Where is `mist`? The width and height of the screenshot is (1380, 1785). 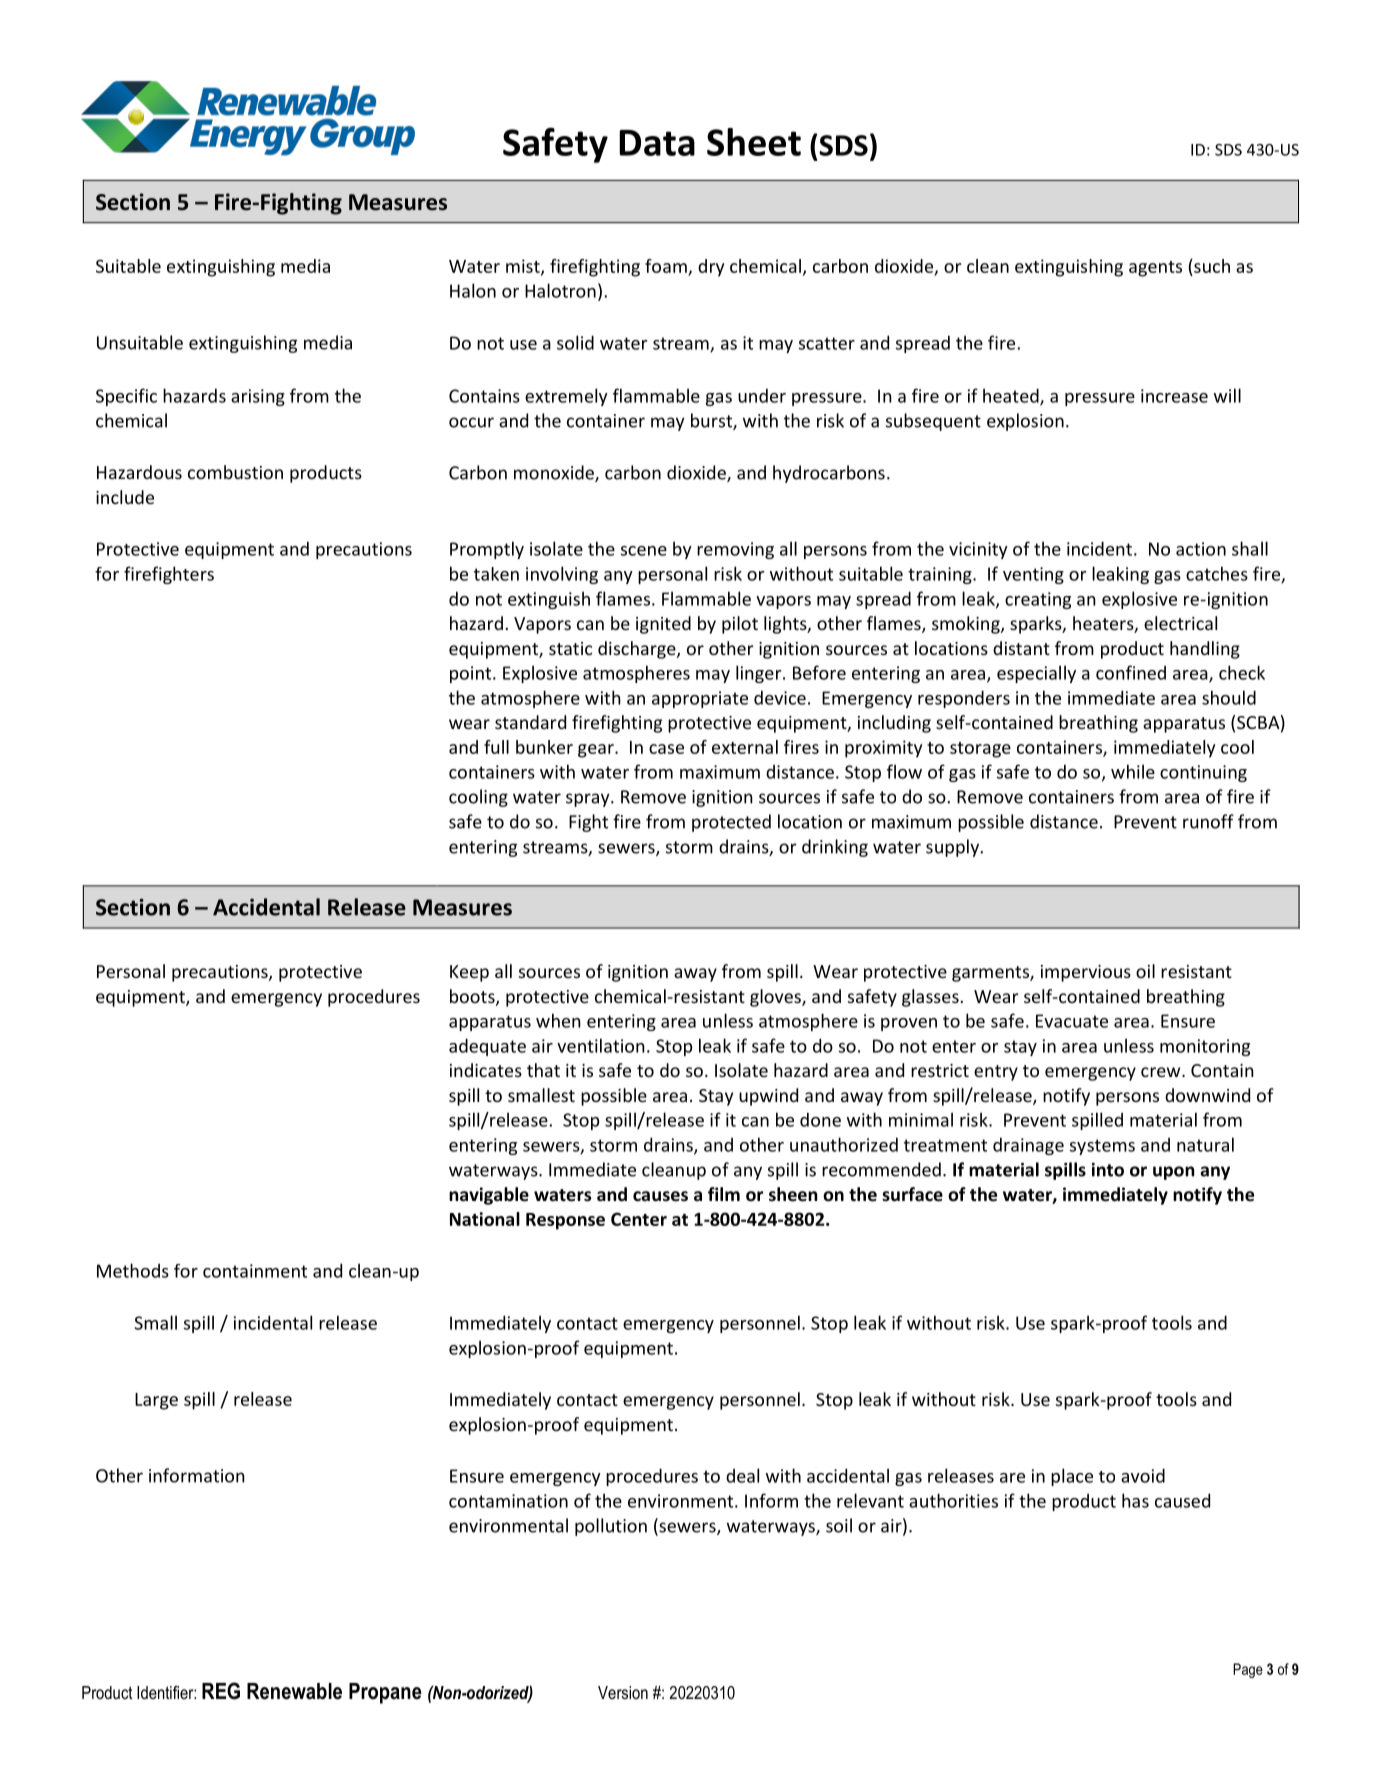 mist is located at coordinates (524, 267).
